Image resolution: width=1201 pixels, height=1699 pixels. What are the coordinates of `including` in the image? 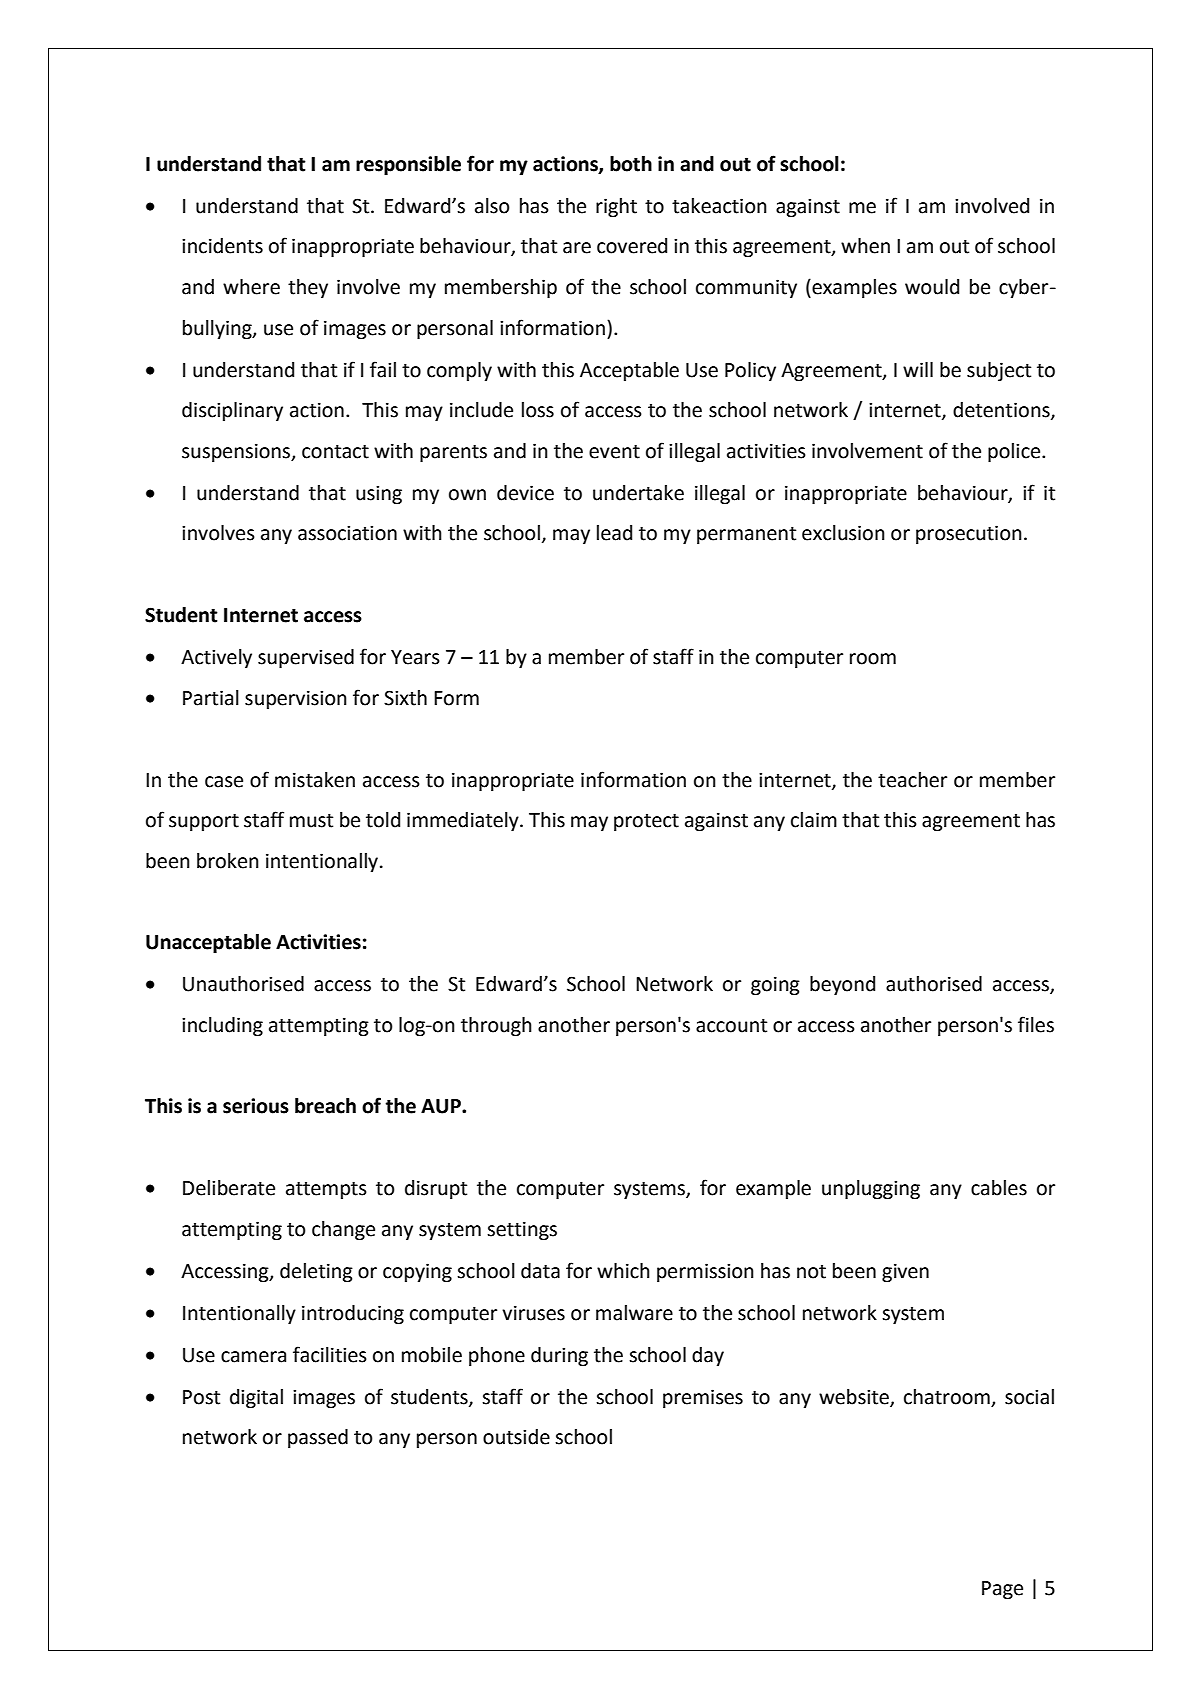 It's located at (222, 1026).
